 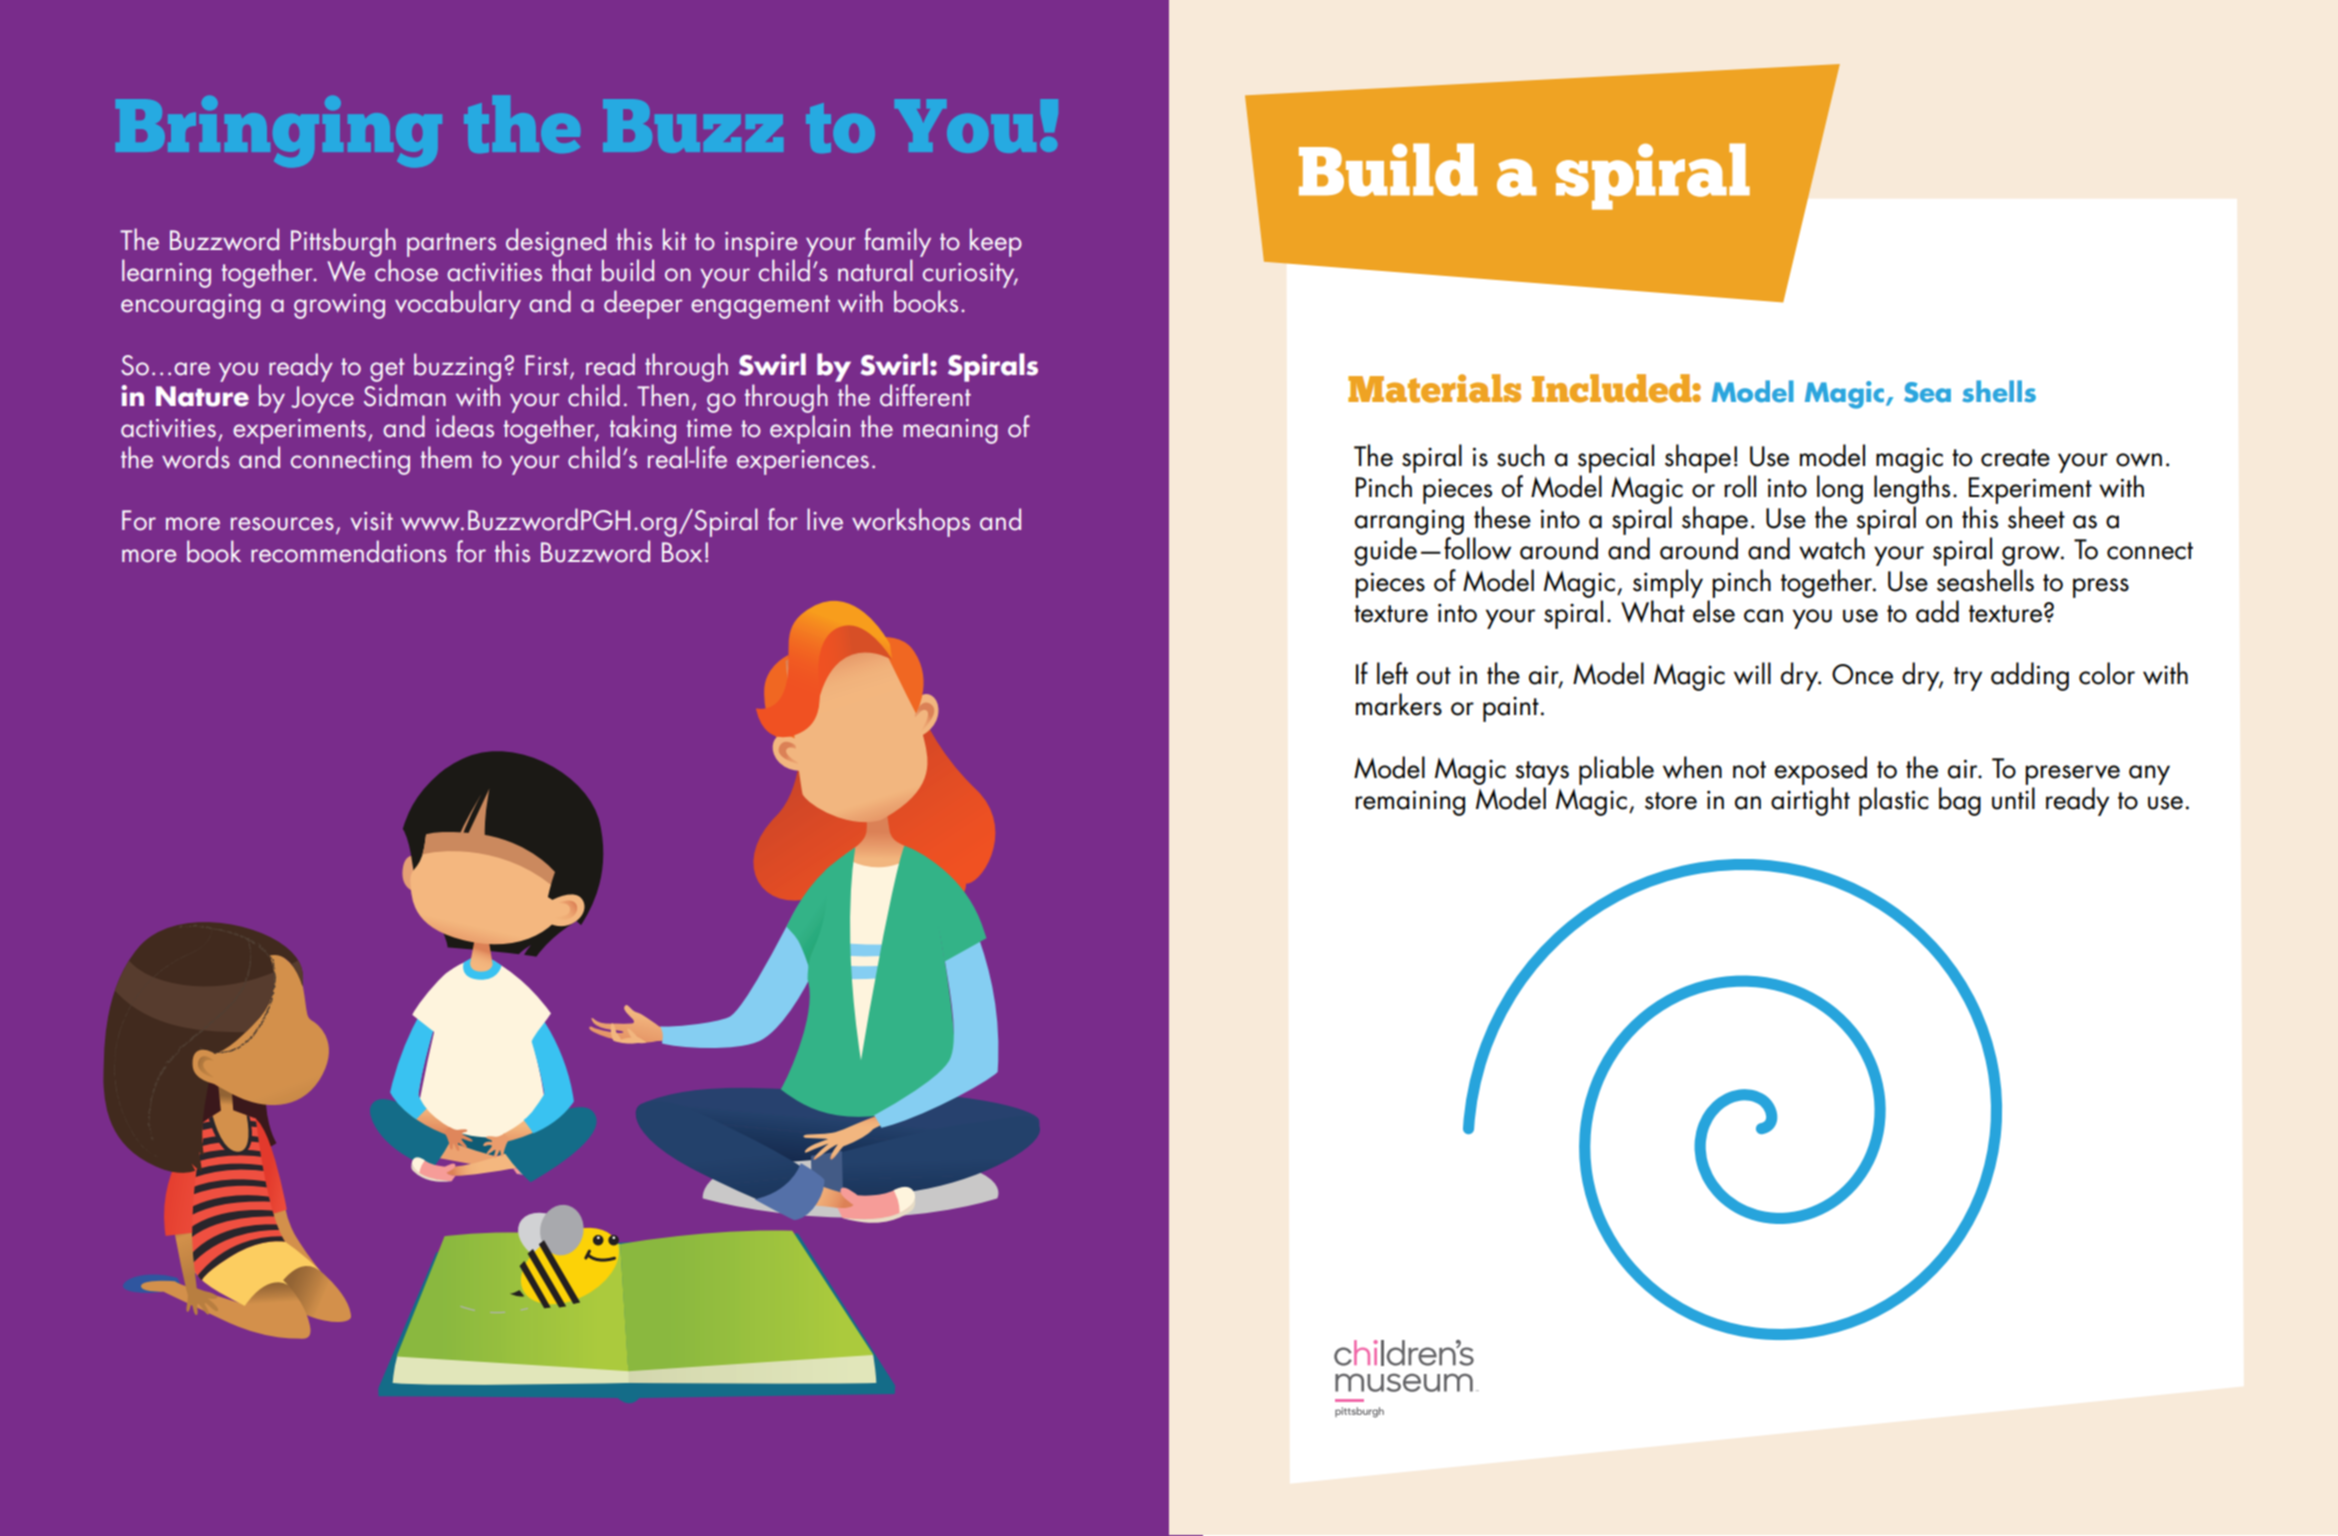 What do you see at coordinates (1409, 523) in the screenshot?
I see `arranging` at bounding box center [1409, 523].
